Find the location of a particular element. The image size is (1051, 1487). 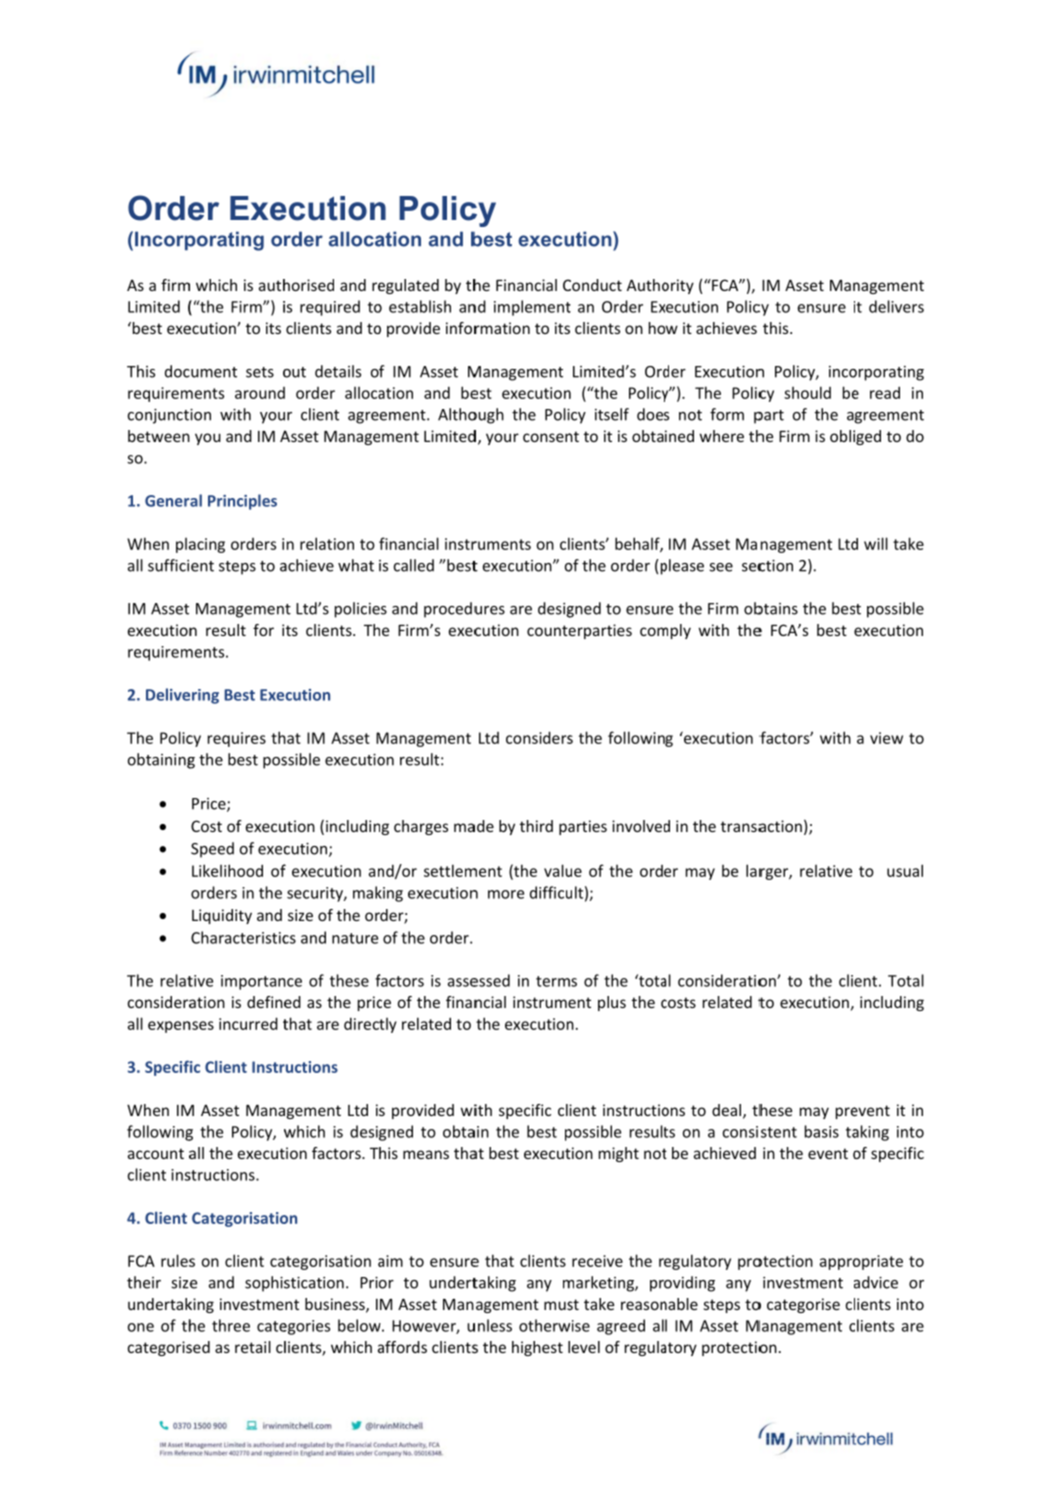

requires is located at coordinates (237, 739).
